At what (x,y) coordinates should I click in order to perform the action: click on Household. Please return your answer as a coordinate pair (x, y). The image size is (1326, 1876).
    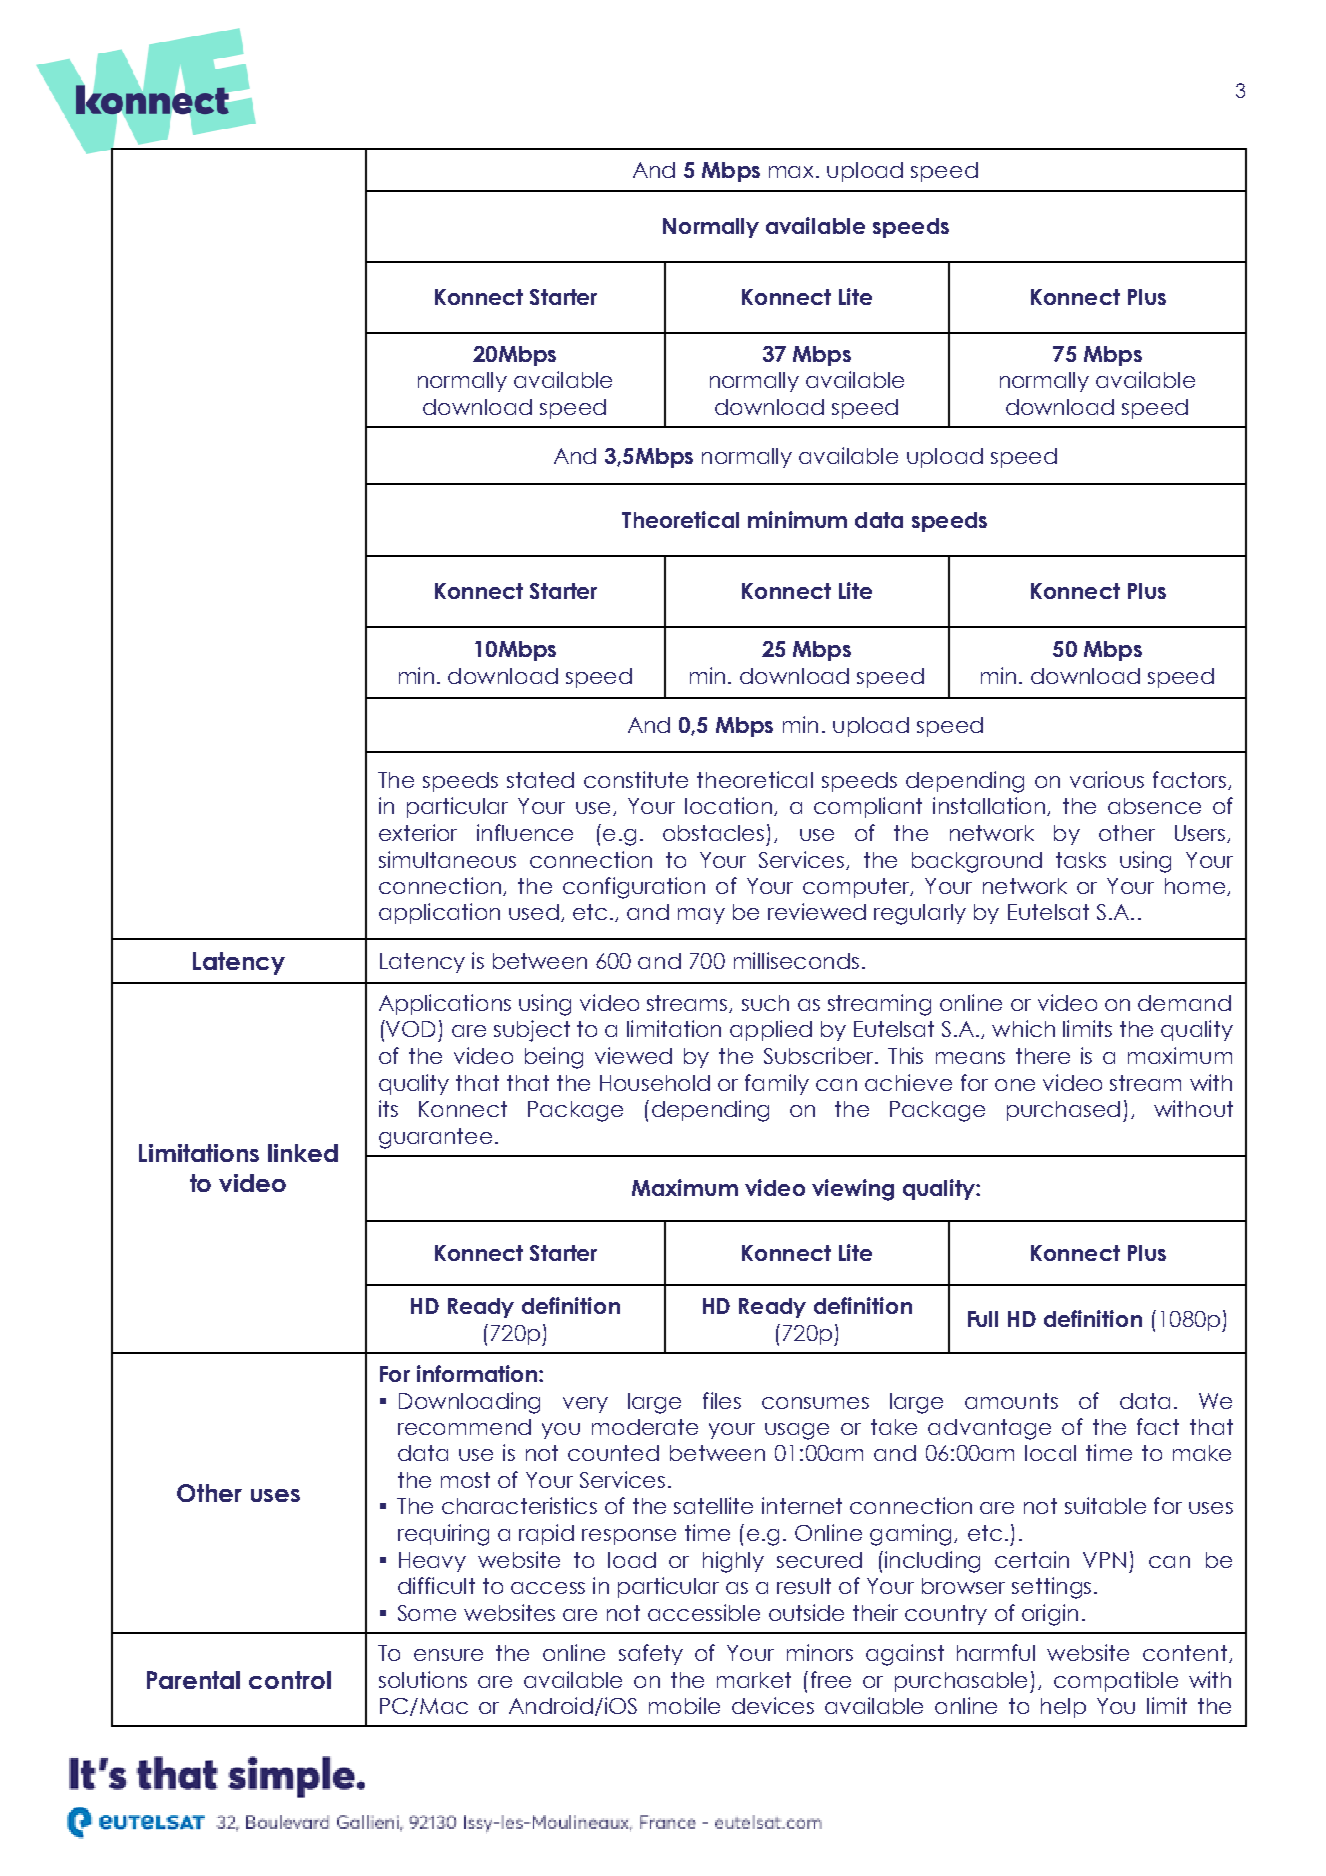
    Looking at the image, I should click on (655, 1083).
